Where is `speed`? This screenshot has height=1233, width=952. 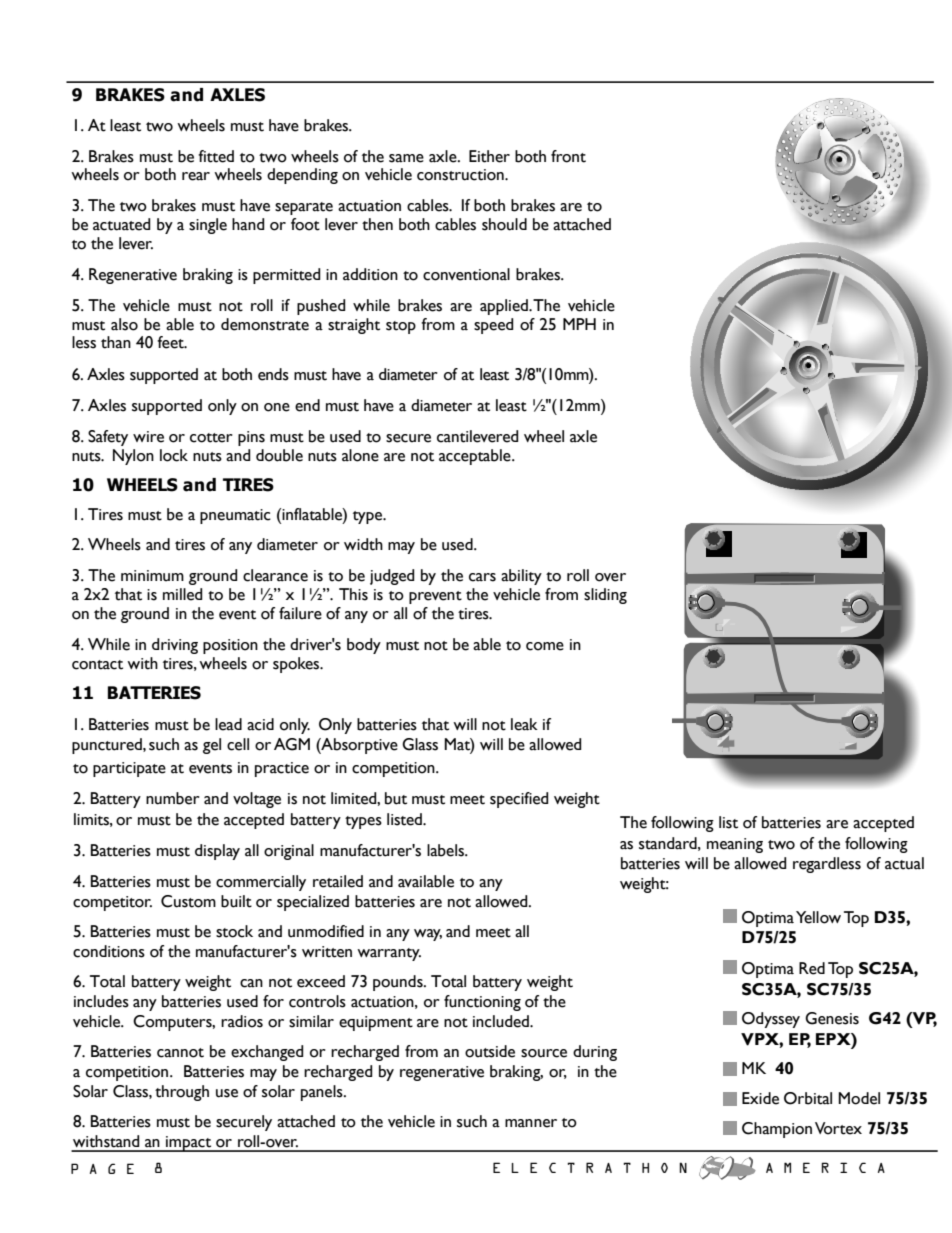 speed is located at coordinates (494, 326).
